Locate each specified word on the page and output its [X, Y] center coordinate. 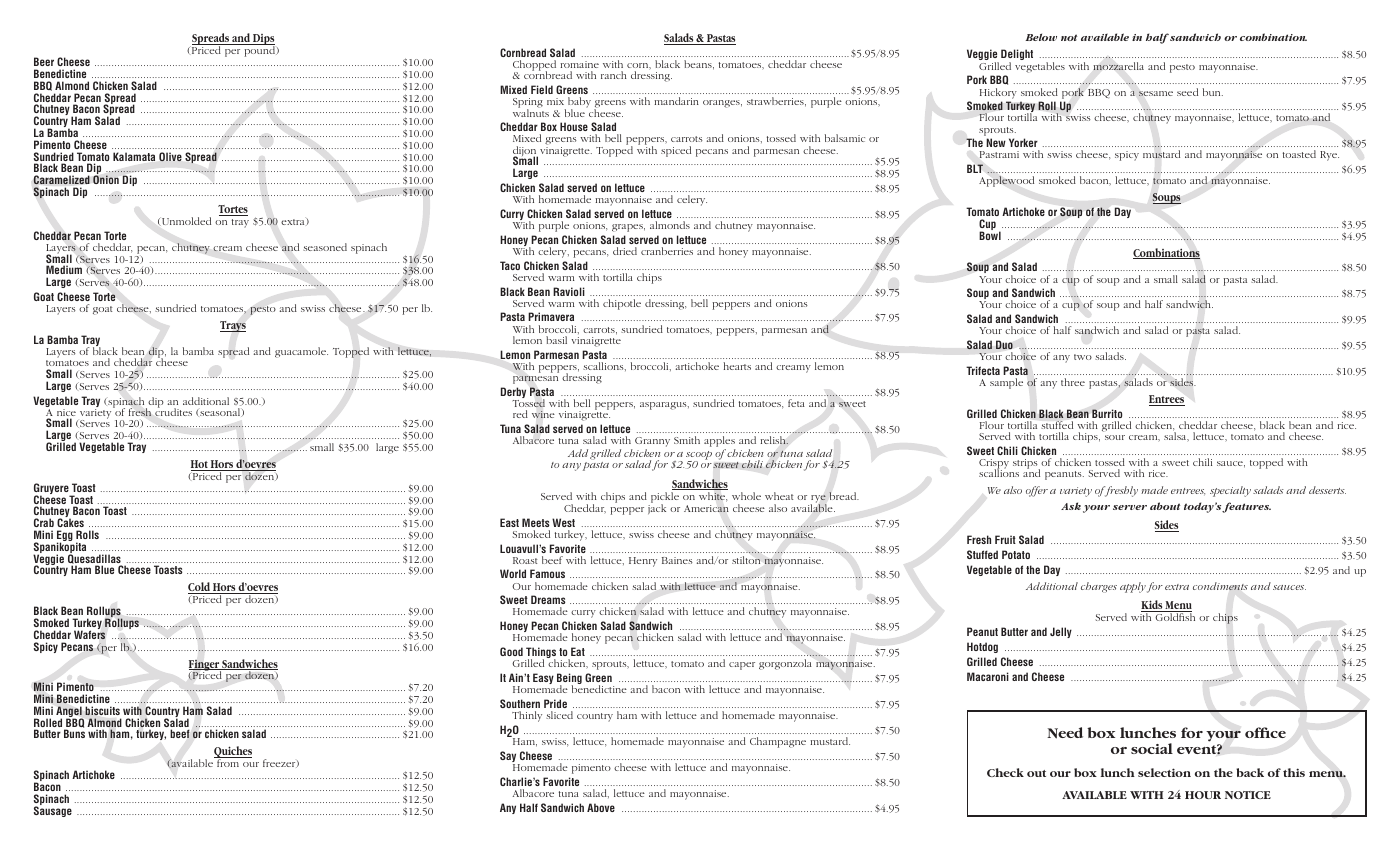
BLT [975, 168]
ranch [614, 75]
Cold [200, 588]
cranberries [667, 251]
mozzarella [1118, 66]
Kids [1152, 606]
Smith [687, 440]
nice [66, 414]
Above [601, 807]
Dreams [548, 599]
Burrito [1107, 413]
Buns [74, 733]
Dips [263, 41]
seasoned [325, 247]
